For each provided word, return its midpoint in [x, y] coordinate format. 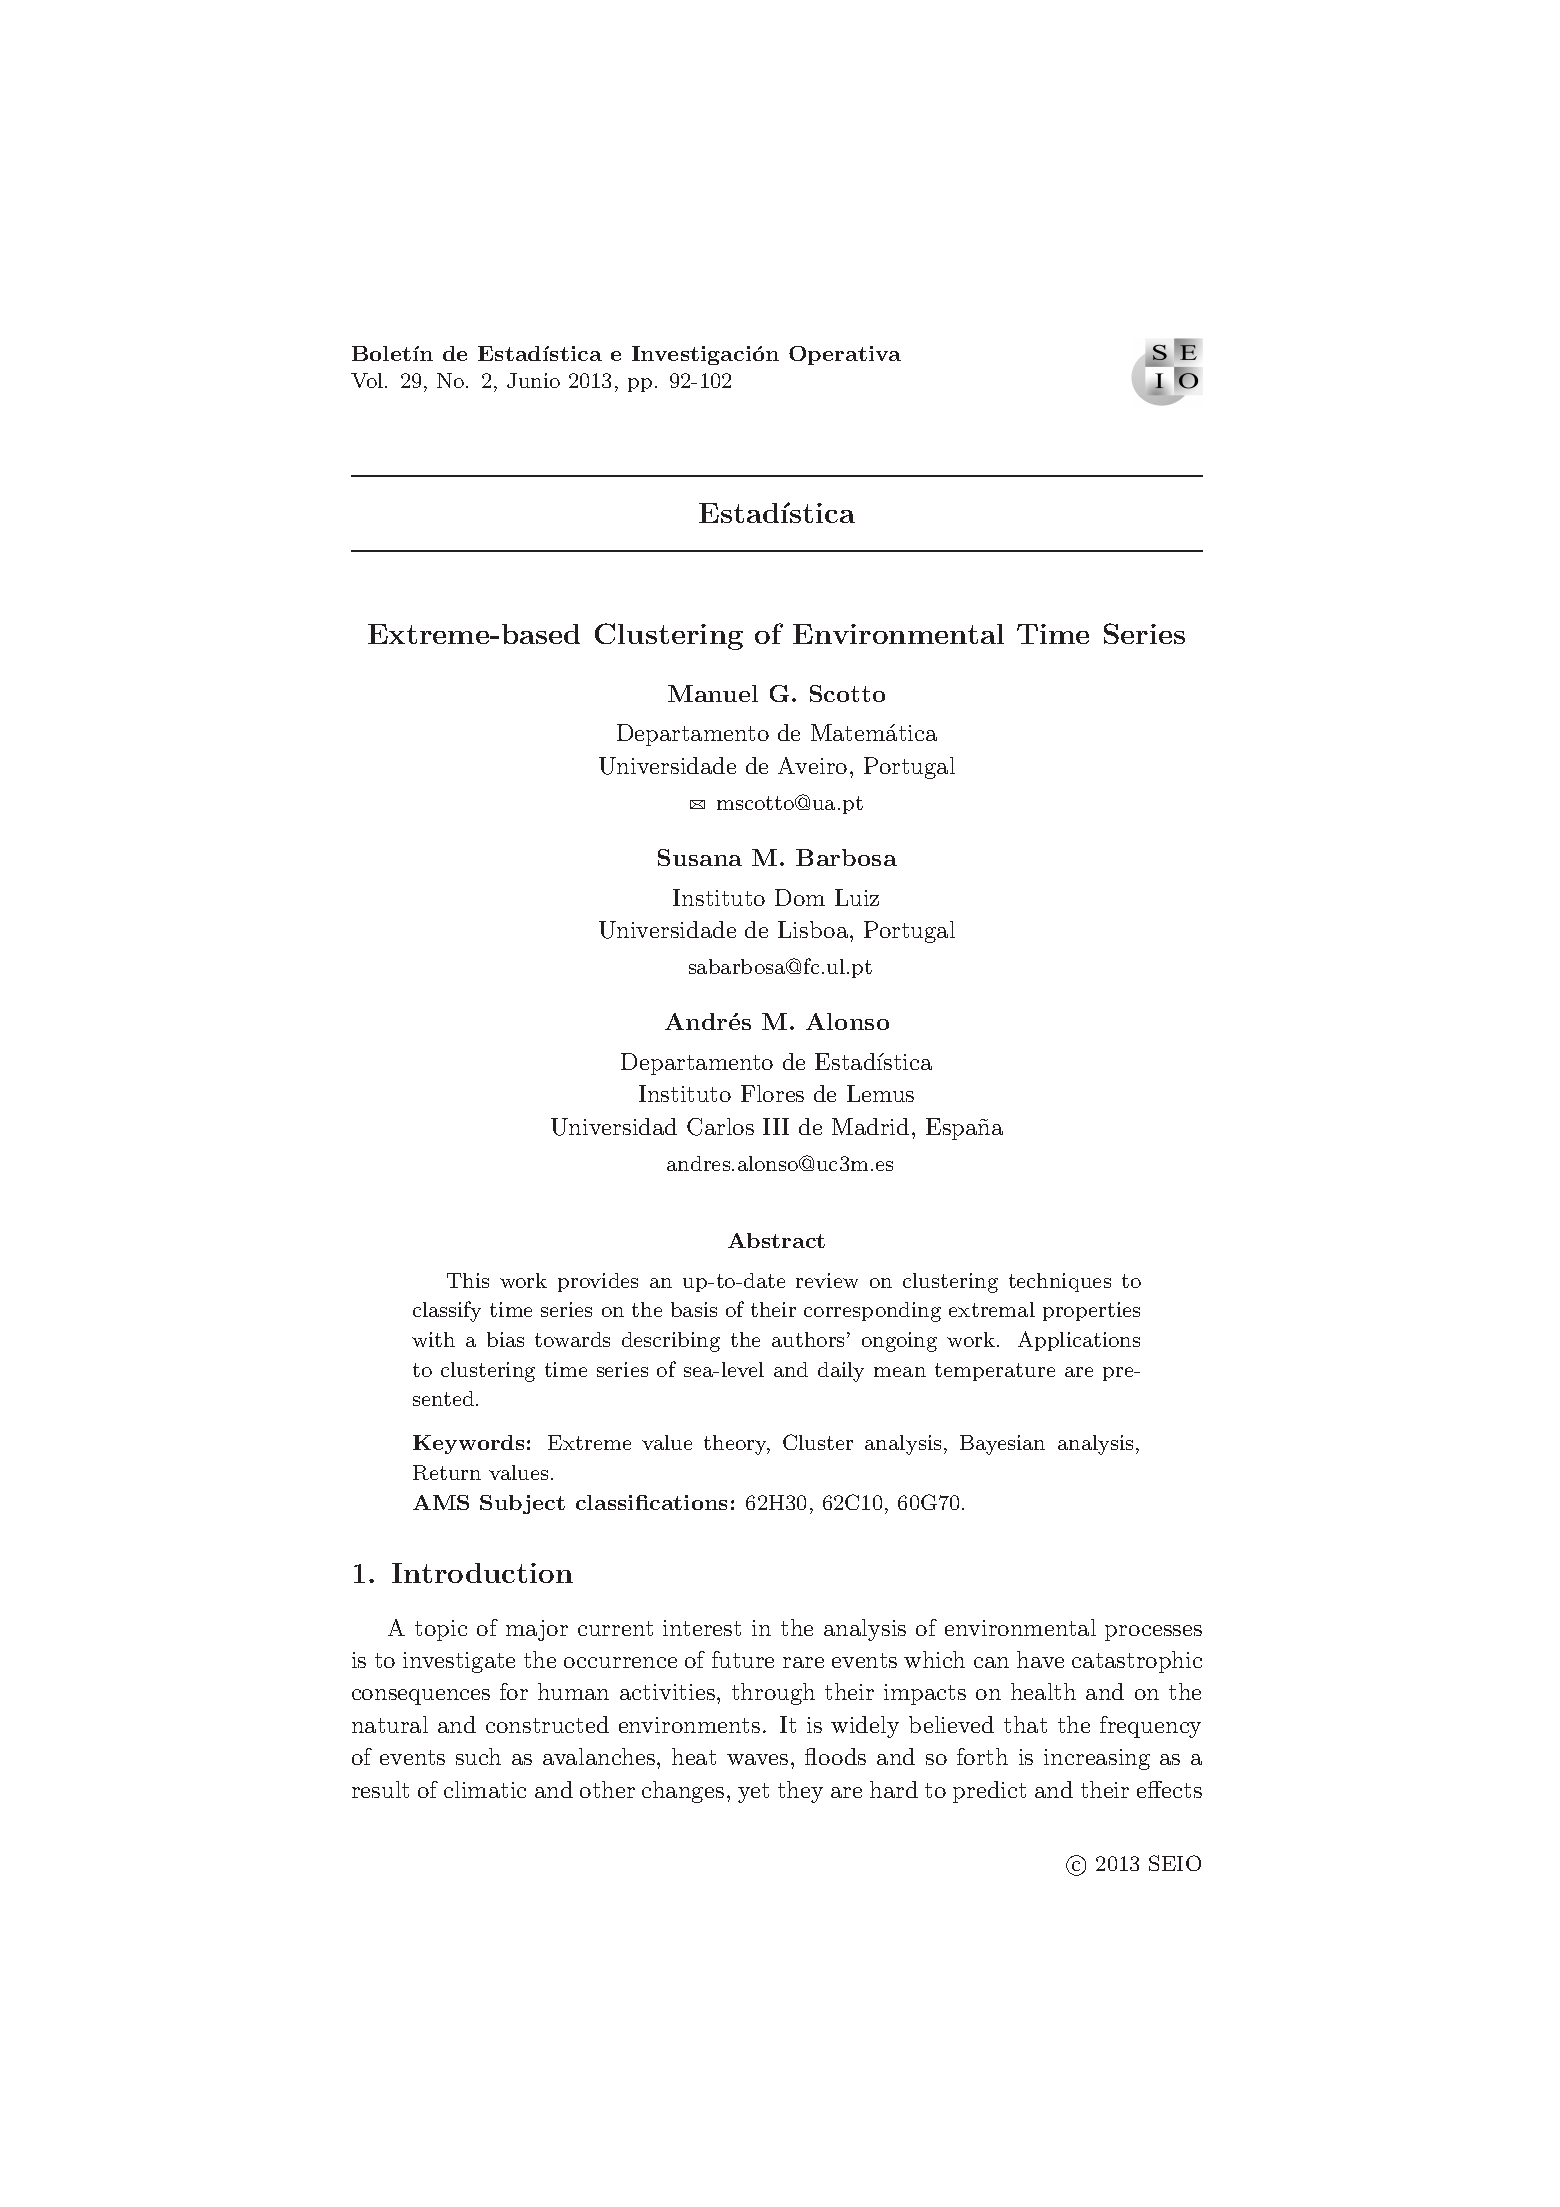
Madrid [870, 1126]
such [478, 1756]
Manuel [713, 693]
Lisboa [814, 929]
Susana [700, 857]
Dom [800, 897]
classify [447, 1311]
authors [810, 1339]
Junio [533, 380]
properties [1091, 1311]
